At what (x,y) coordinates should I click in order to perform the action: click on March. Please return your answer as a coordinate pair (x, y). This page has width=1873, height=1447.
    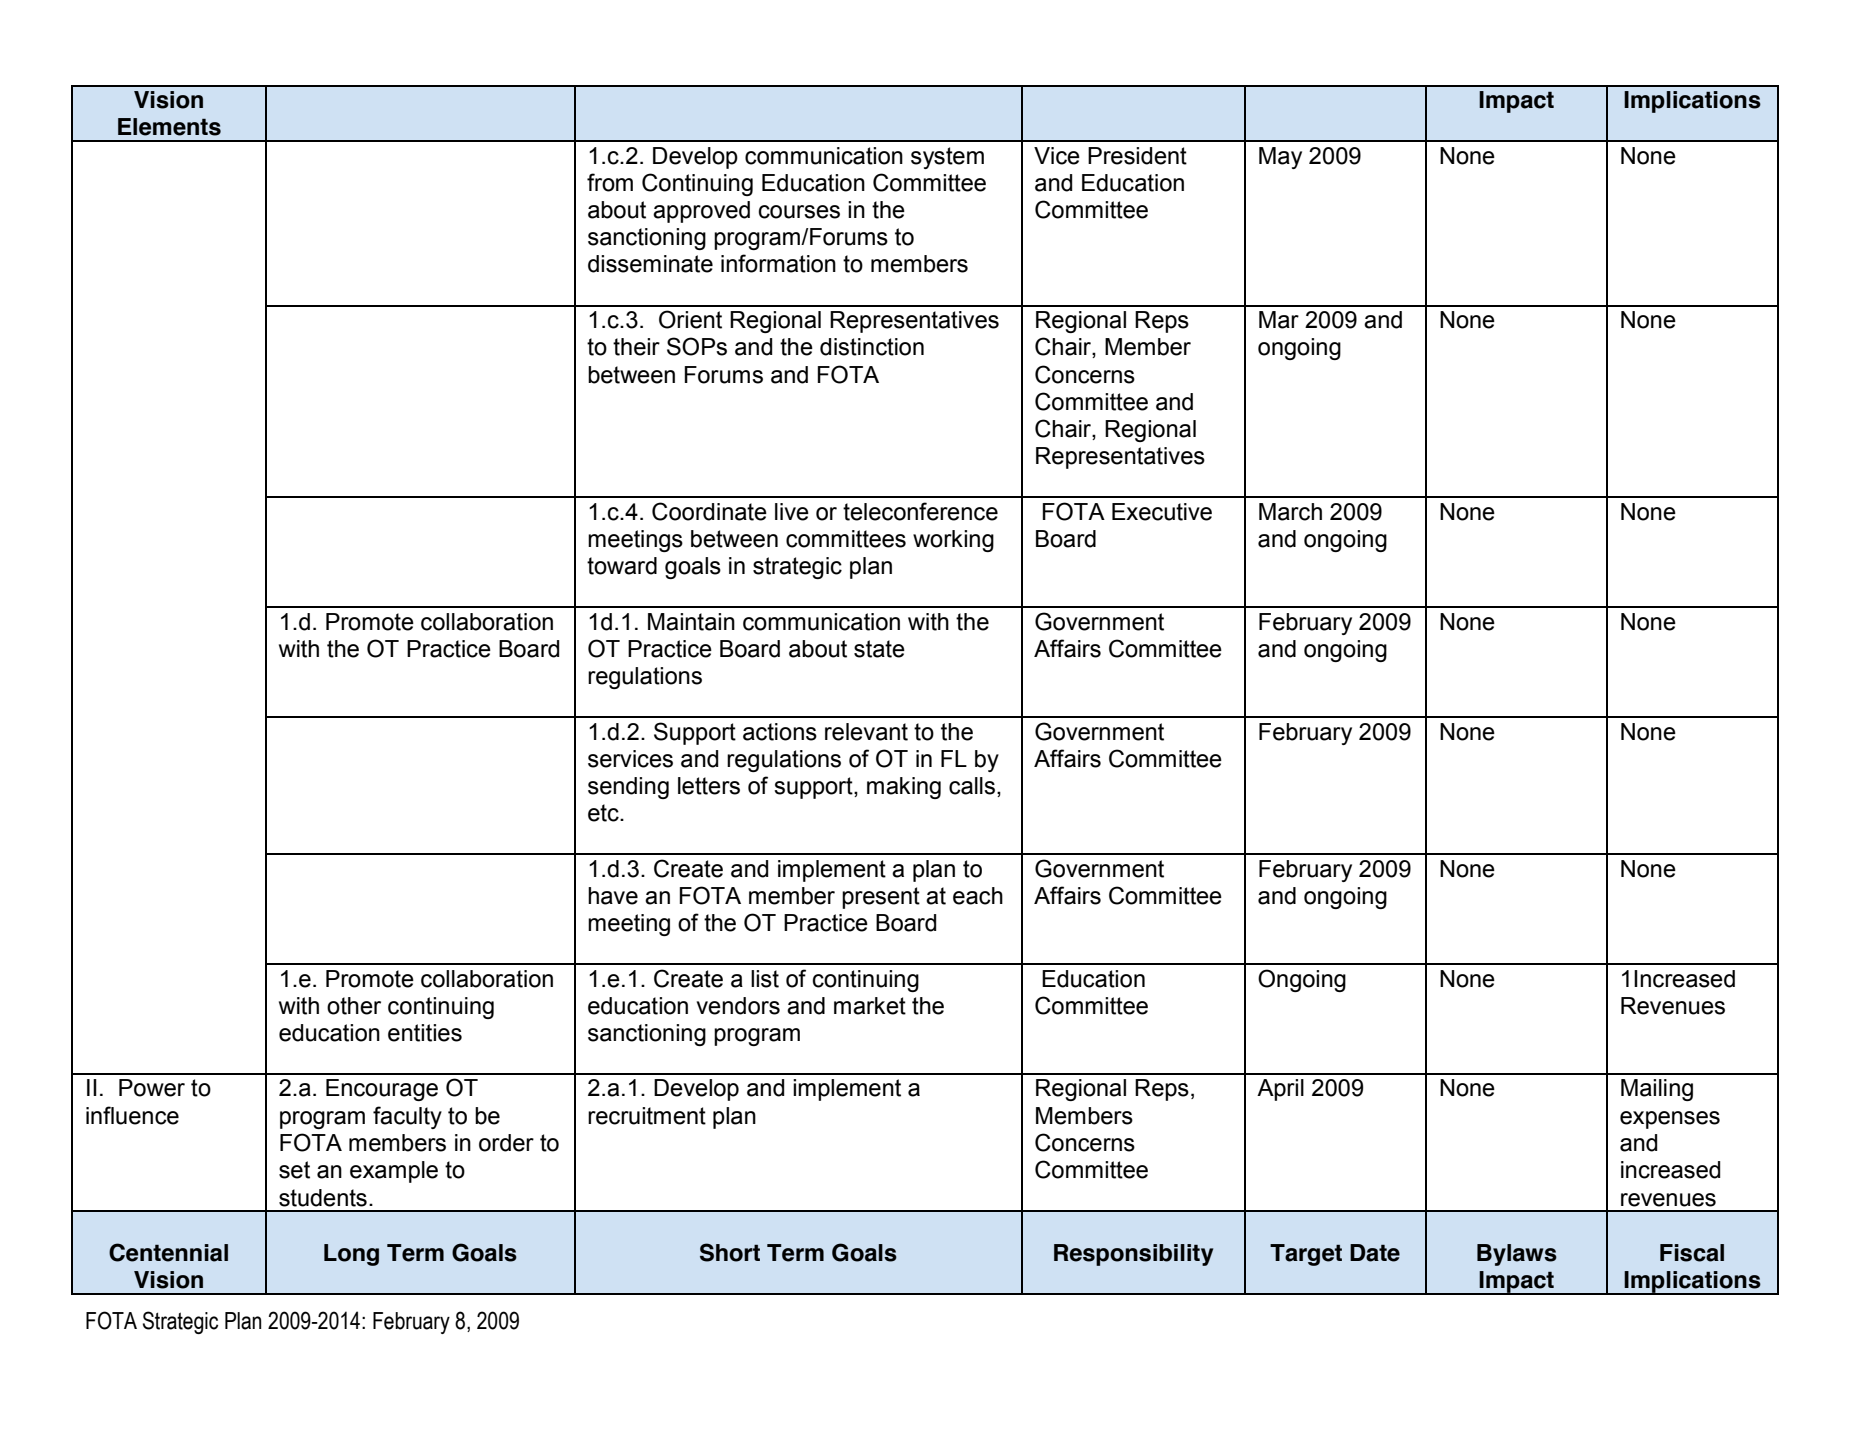
    Looking at the image, I should click on (1290, 512).
